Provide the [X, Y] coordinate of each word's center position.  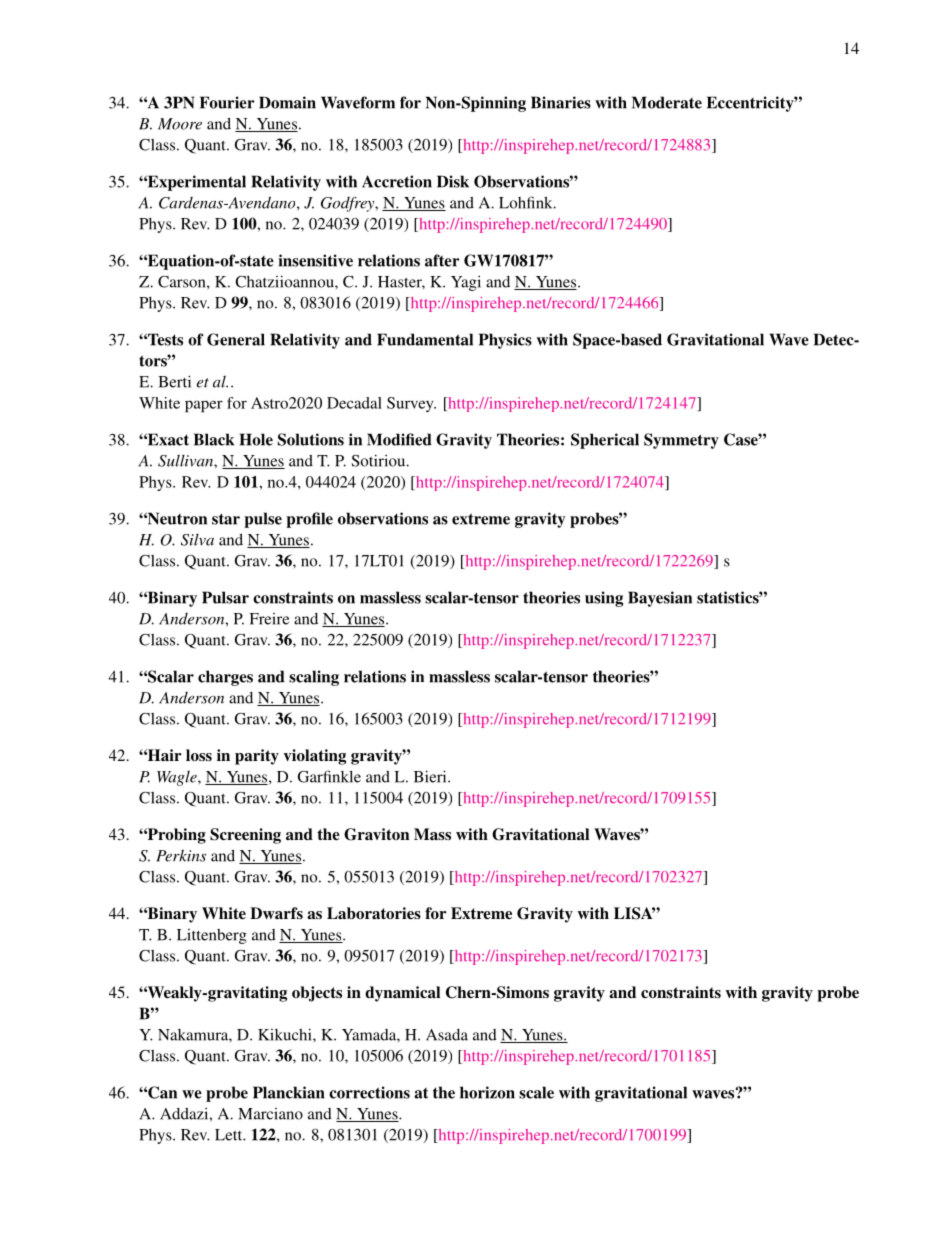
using [604, 599]
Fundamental [425, 339]
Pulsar [225, 597]
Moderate [667, 102]
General [236, 339]
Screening [245, 836]
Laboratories [374, 913]
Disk [453, 181]
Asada [447, 1035]
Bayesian [660, 599]
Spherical [605, 441]
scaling [314, 678]
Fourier [227, 102]
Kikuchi [286, 1034]
